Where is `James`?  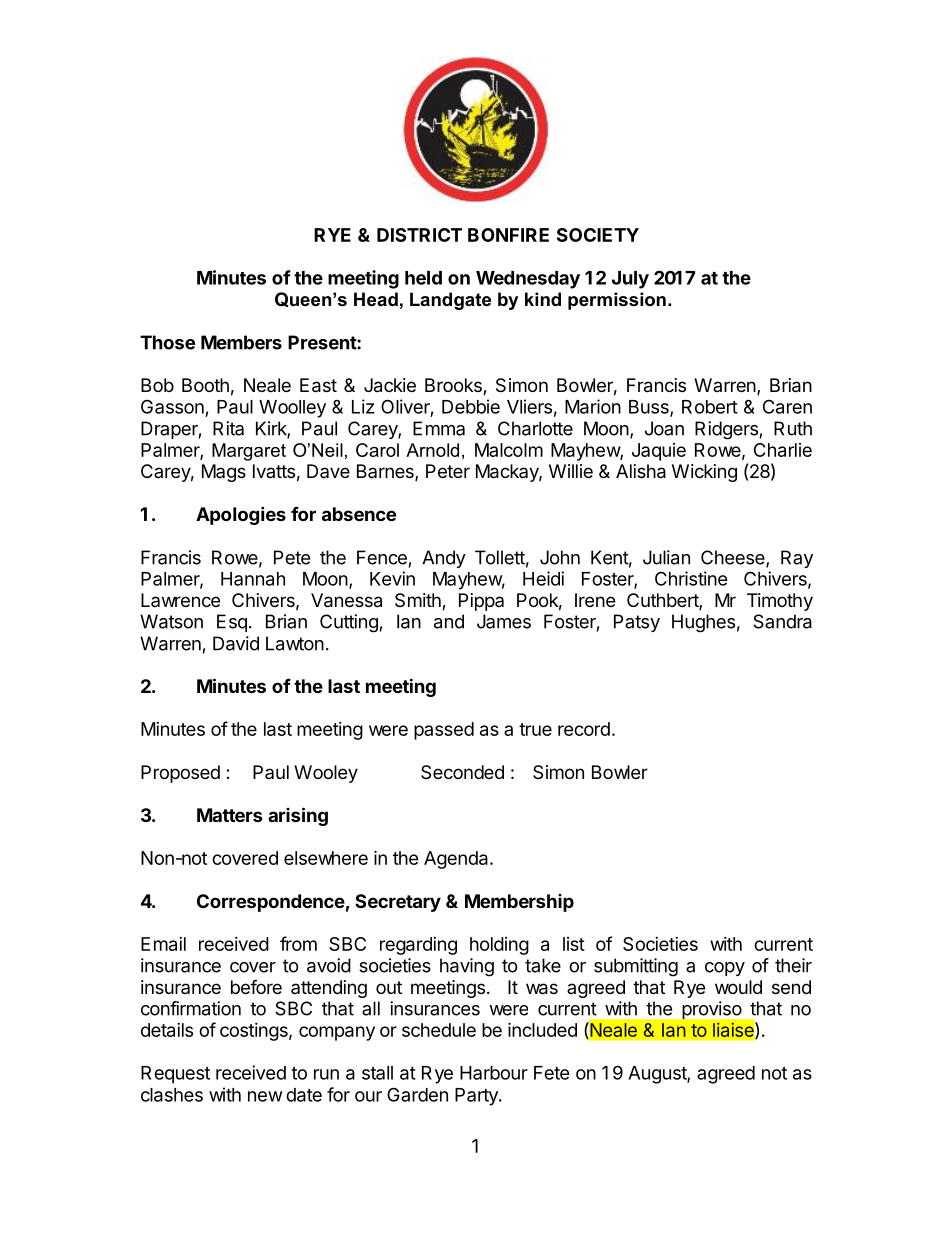 James is located at coordinates (504, 621).
